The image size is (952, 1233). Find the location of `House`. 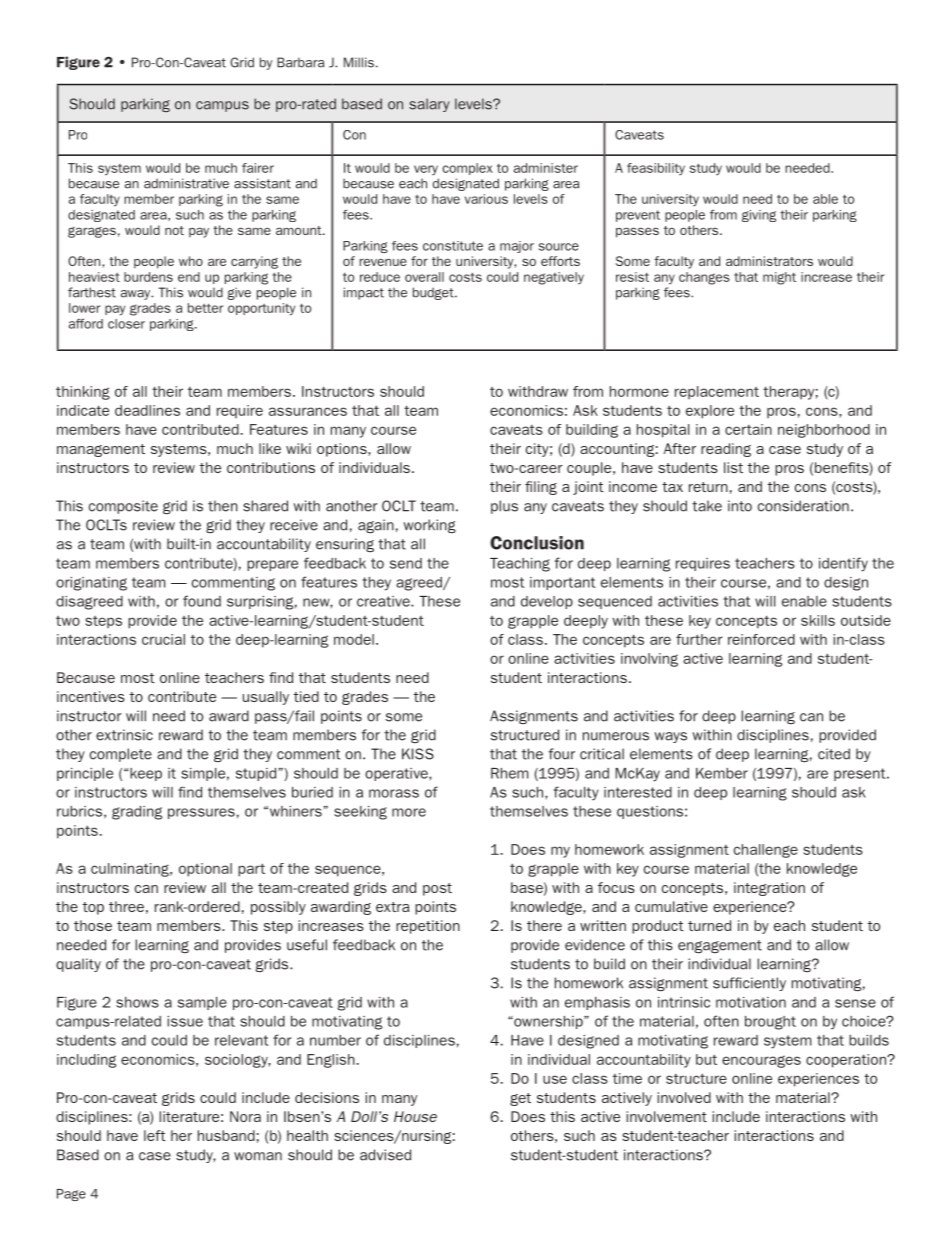

House is located at coordinates (415, 1116).
